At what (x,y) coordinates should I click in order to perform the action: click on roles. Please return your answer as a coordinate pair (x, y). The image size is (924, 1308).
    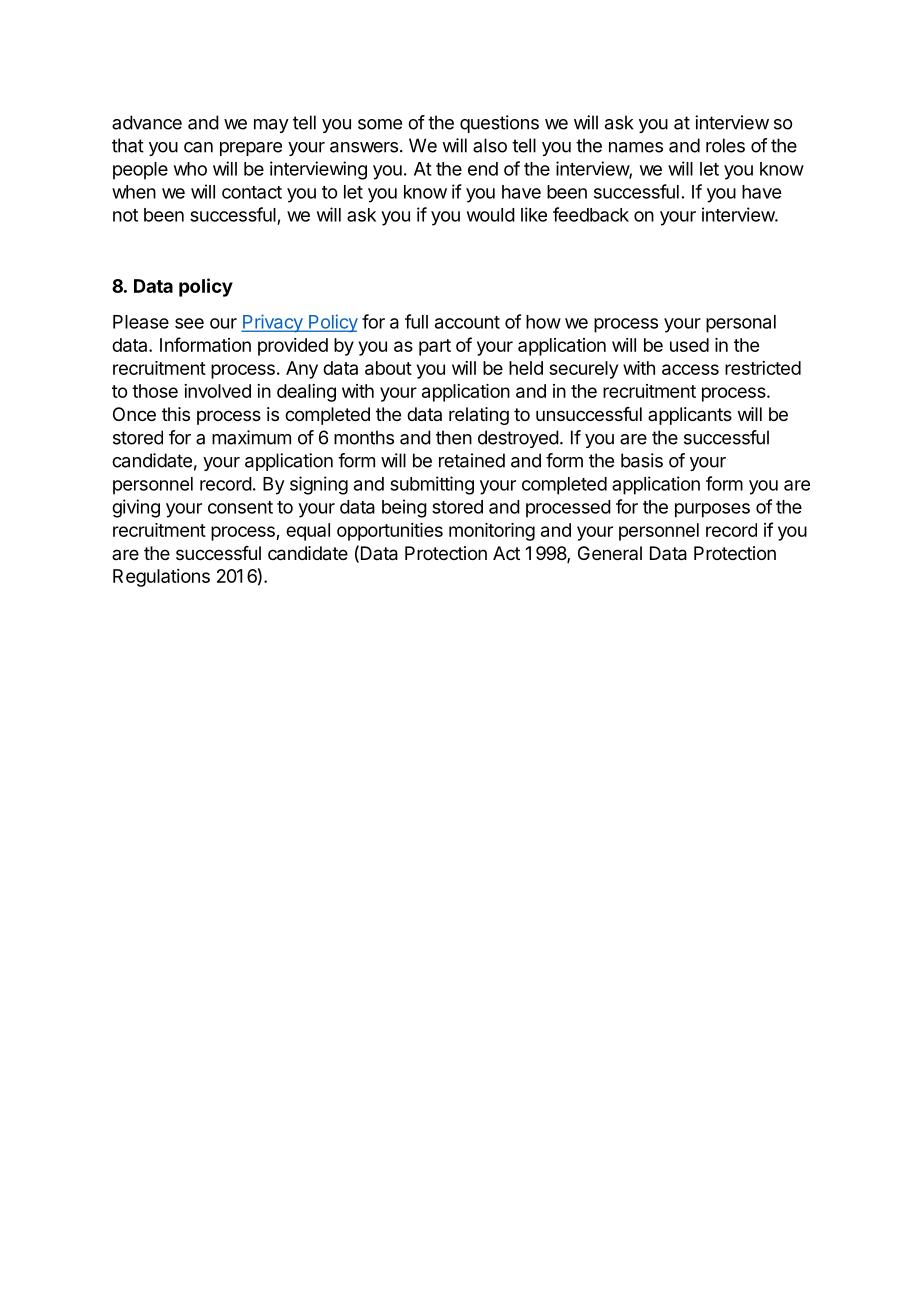
    Looking at the image, I should click on (725, 145).
